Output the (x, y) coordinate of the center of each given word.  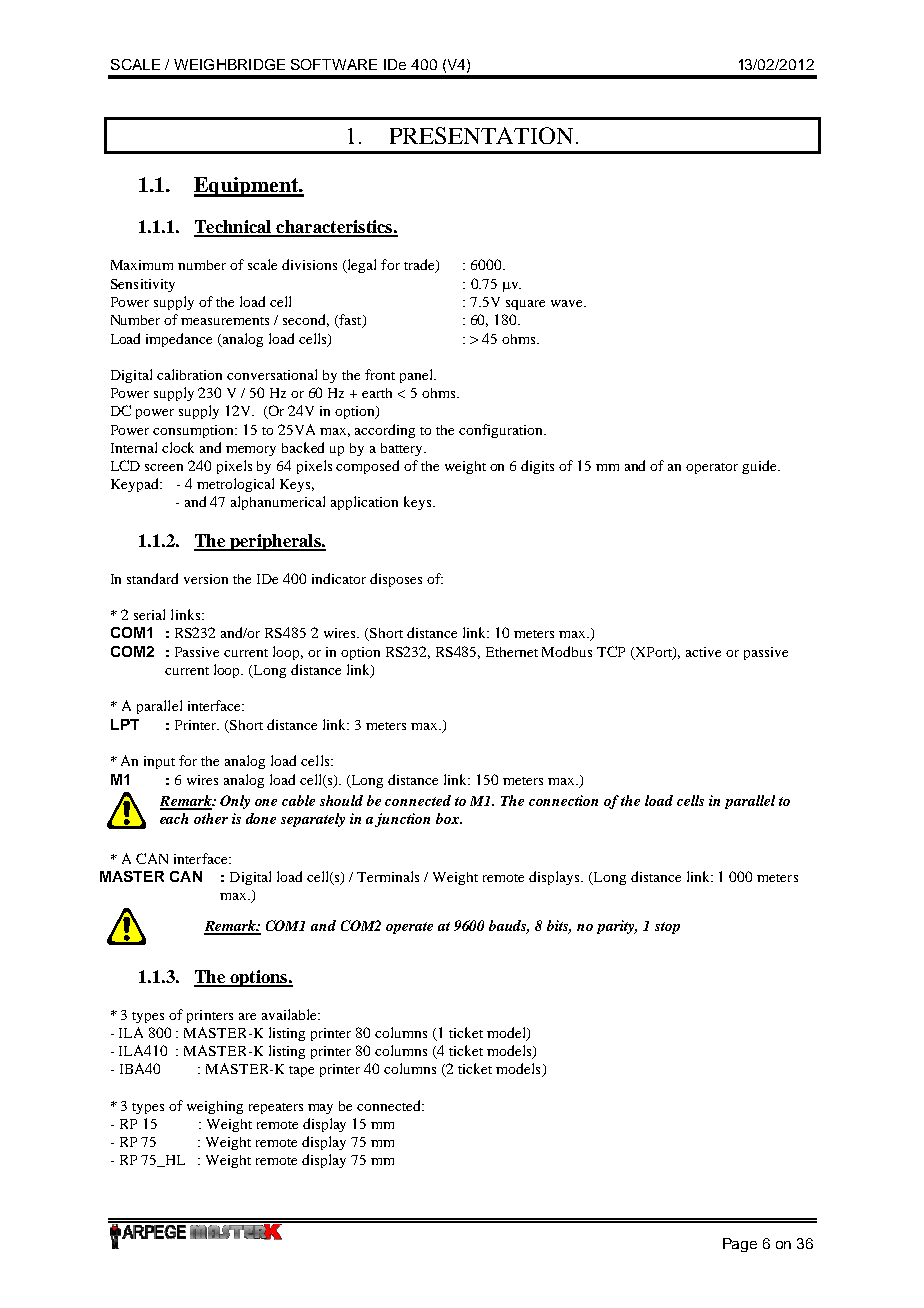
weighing (215, 1107)
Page (740, 1245)
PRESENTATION (481, 135)
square (525, 305)
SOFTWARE (334, 64)
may (320, 1109)
